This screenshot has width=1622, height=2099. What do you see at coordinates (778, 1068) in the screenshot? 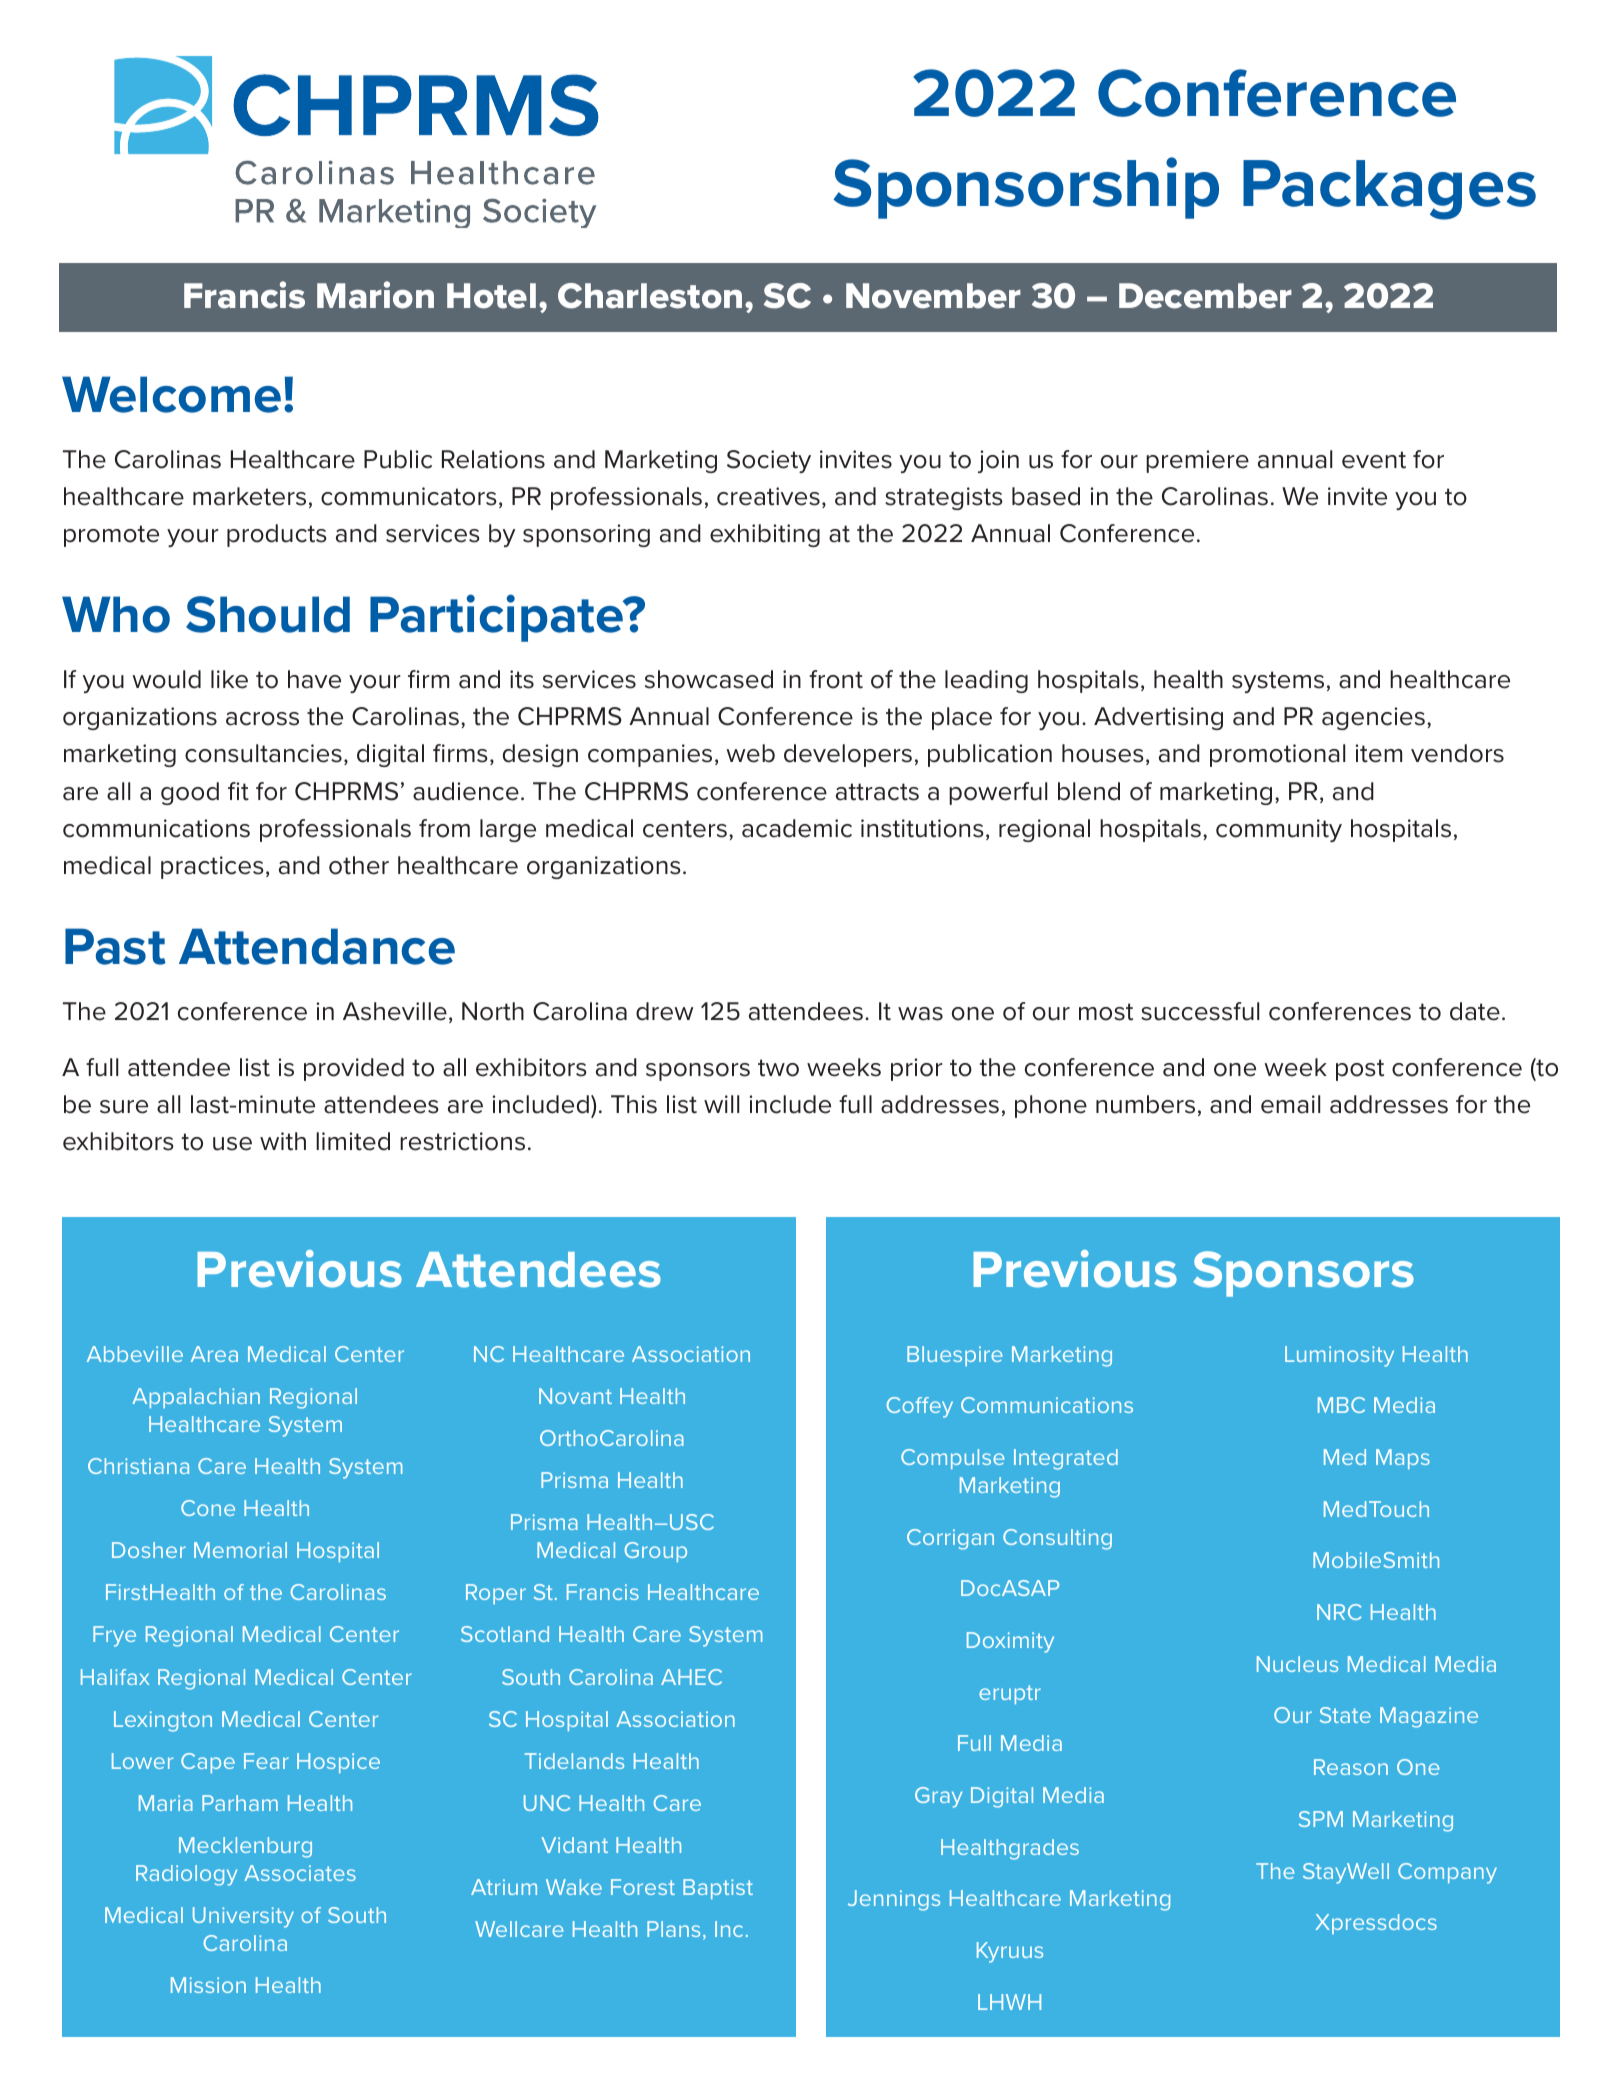
I see `two` at bounding box center [778, 1068].
